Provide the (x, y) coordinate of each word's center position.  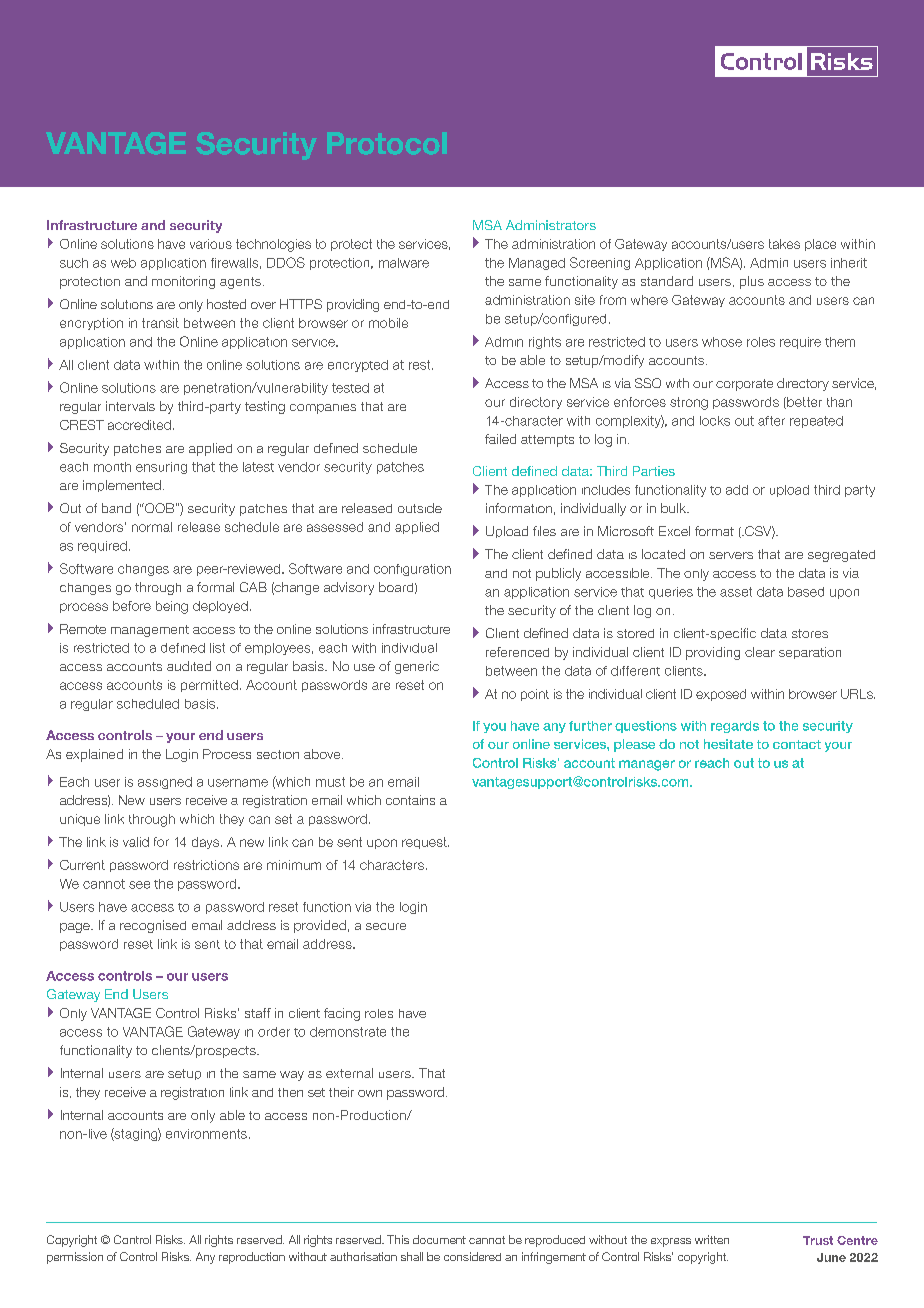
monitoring (183, 282)
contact (797, 744)
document (439, 1239)
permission (75, 1258)
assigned (165, 783)
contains (410, 800)
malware (404, 263)
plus (752, 282)
